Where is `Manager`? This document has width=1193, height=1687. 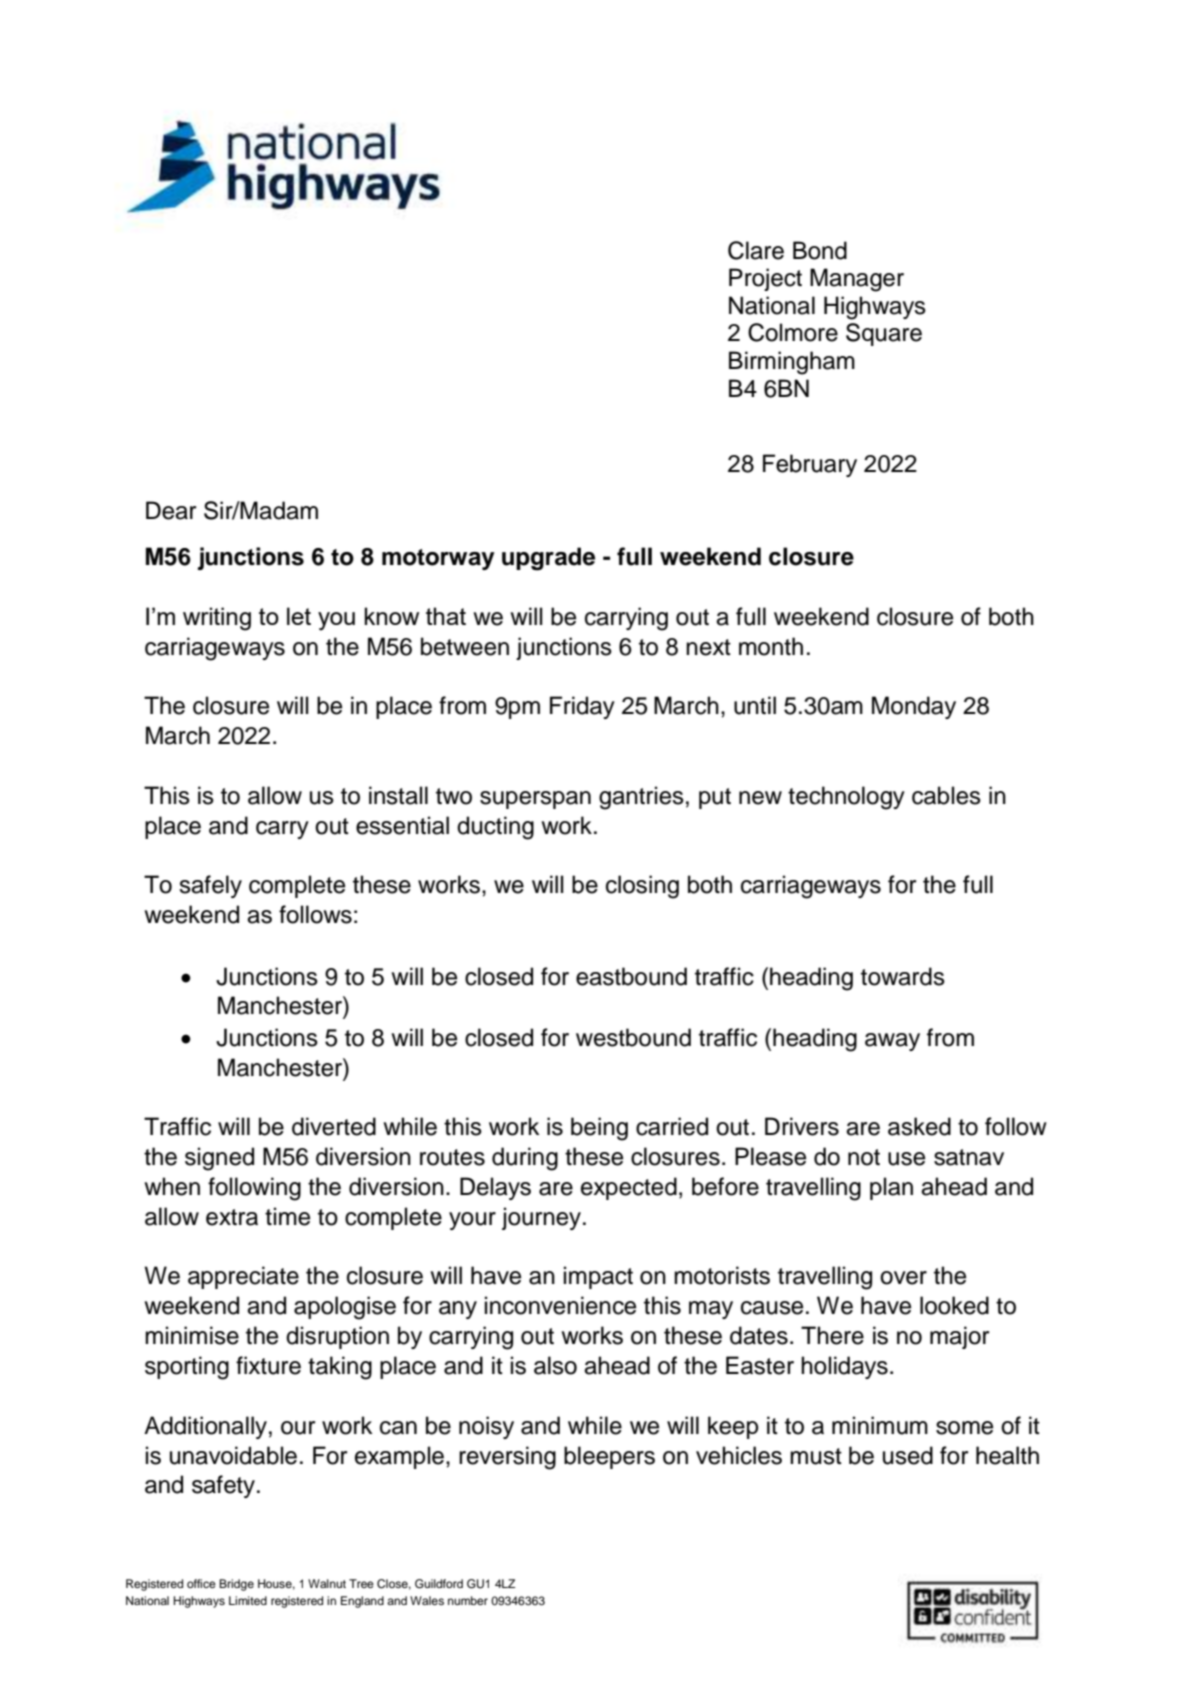
Manager is located at coordinates (857, 280).
